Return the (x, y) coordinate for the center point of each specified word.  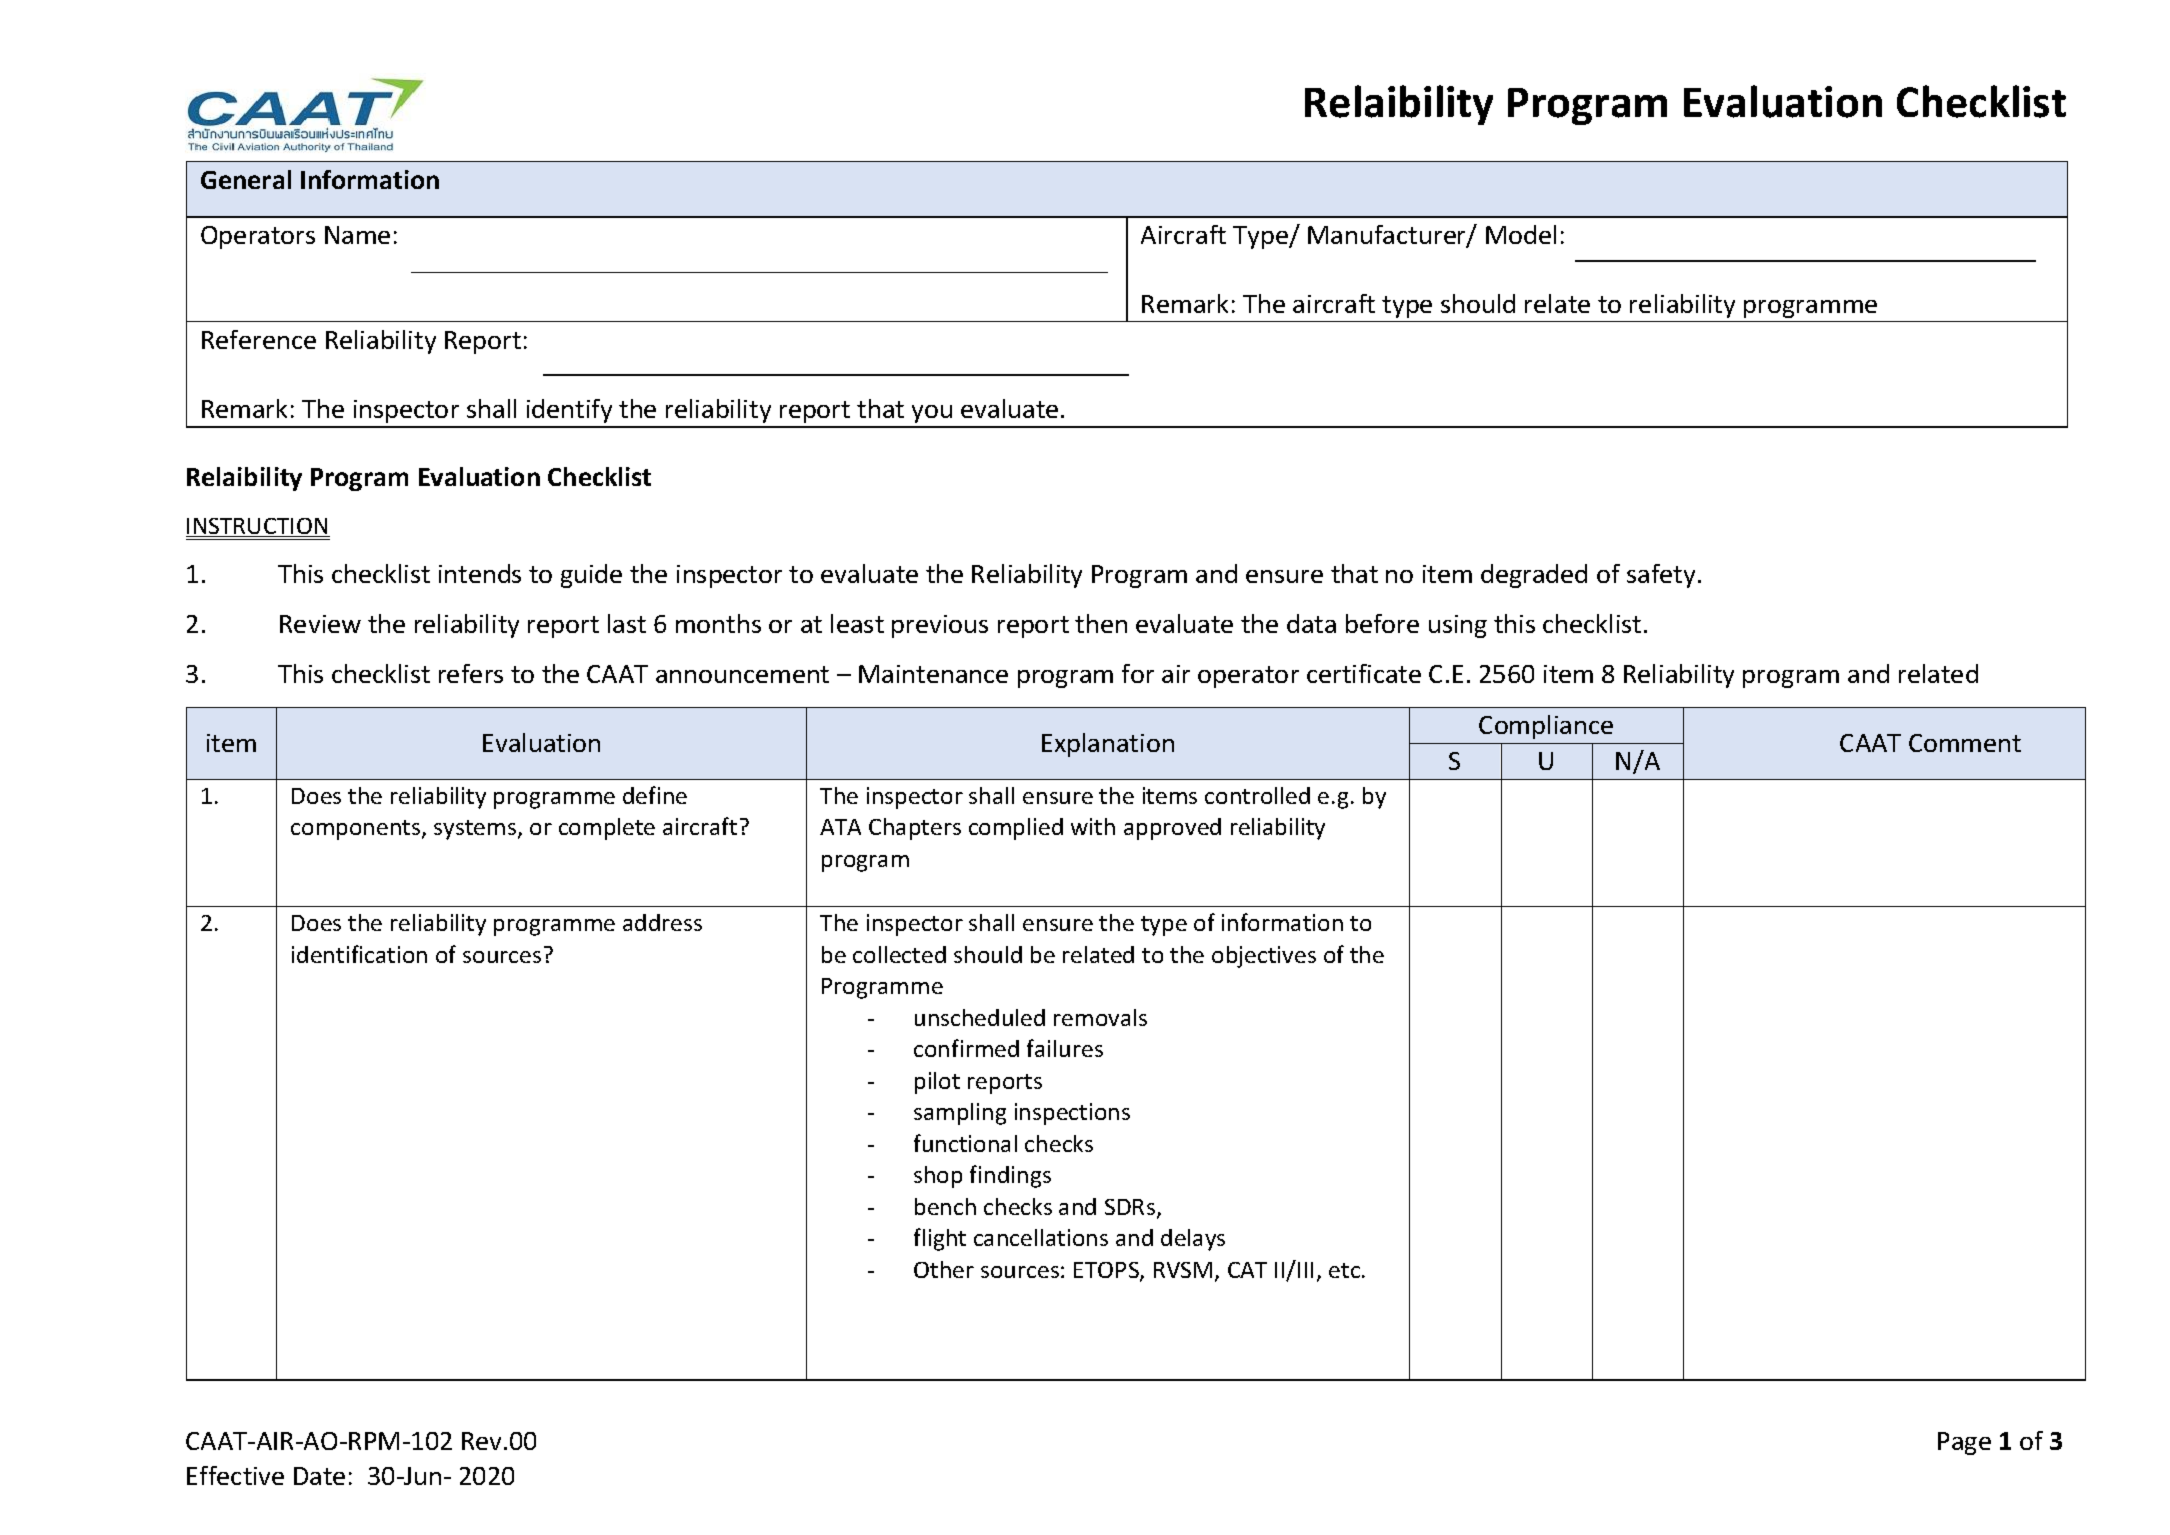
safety (1661, 576)
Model (1521, 234)
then (1101, 623)
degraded (1534, 576)
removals (1100, 1017)
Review (320, 624)
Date (319, 1476)
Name (357, 235)
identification (359, 954)
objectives (1264, 957)
